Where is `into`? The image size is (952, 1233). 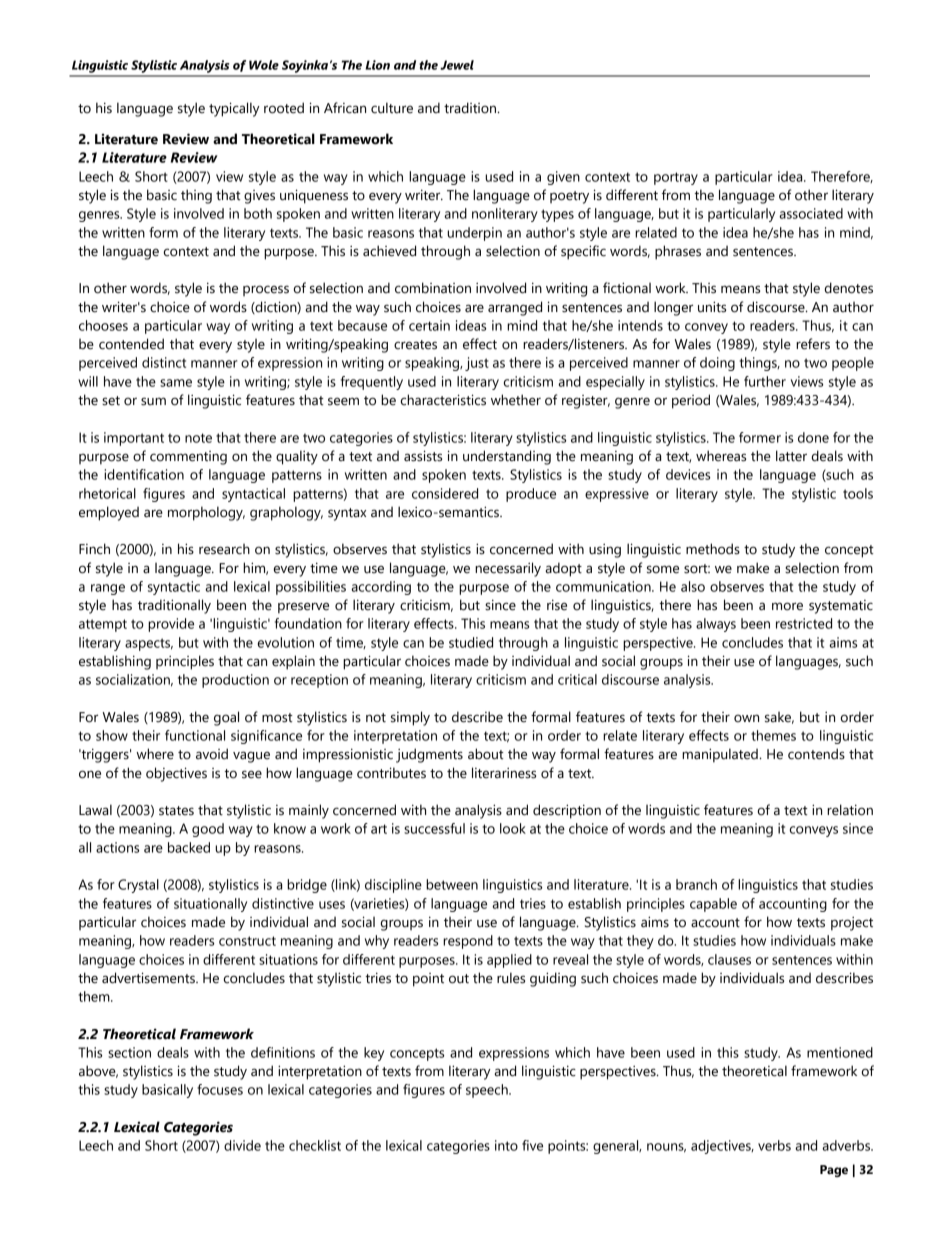
into is located at coordinates (506, 1145).
